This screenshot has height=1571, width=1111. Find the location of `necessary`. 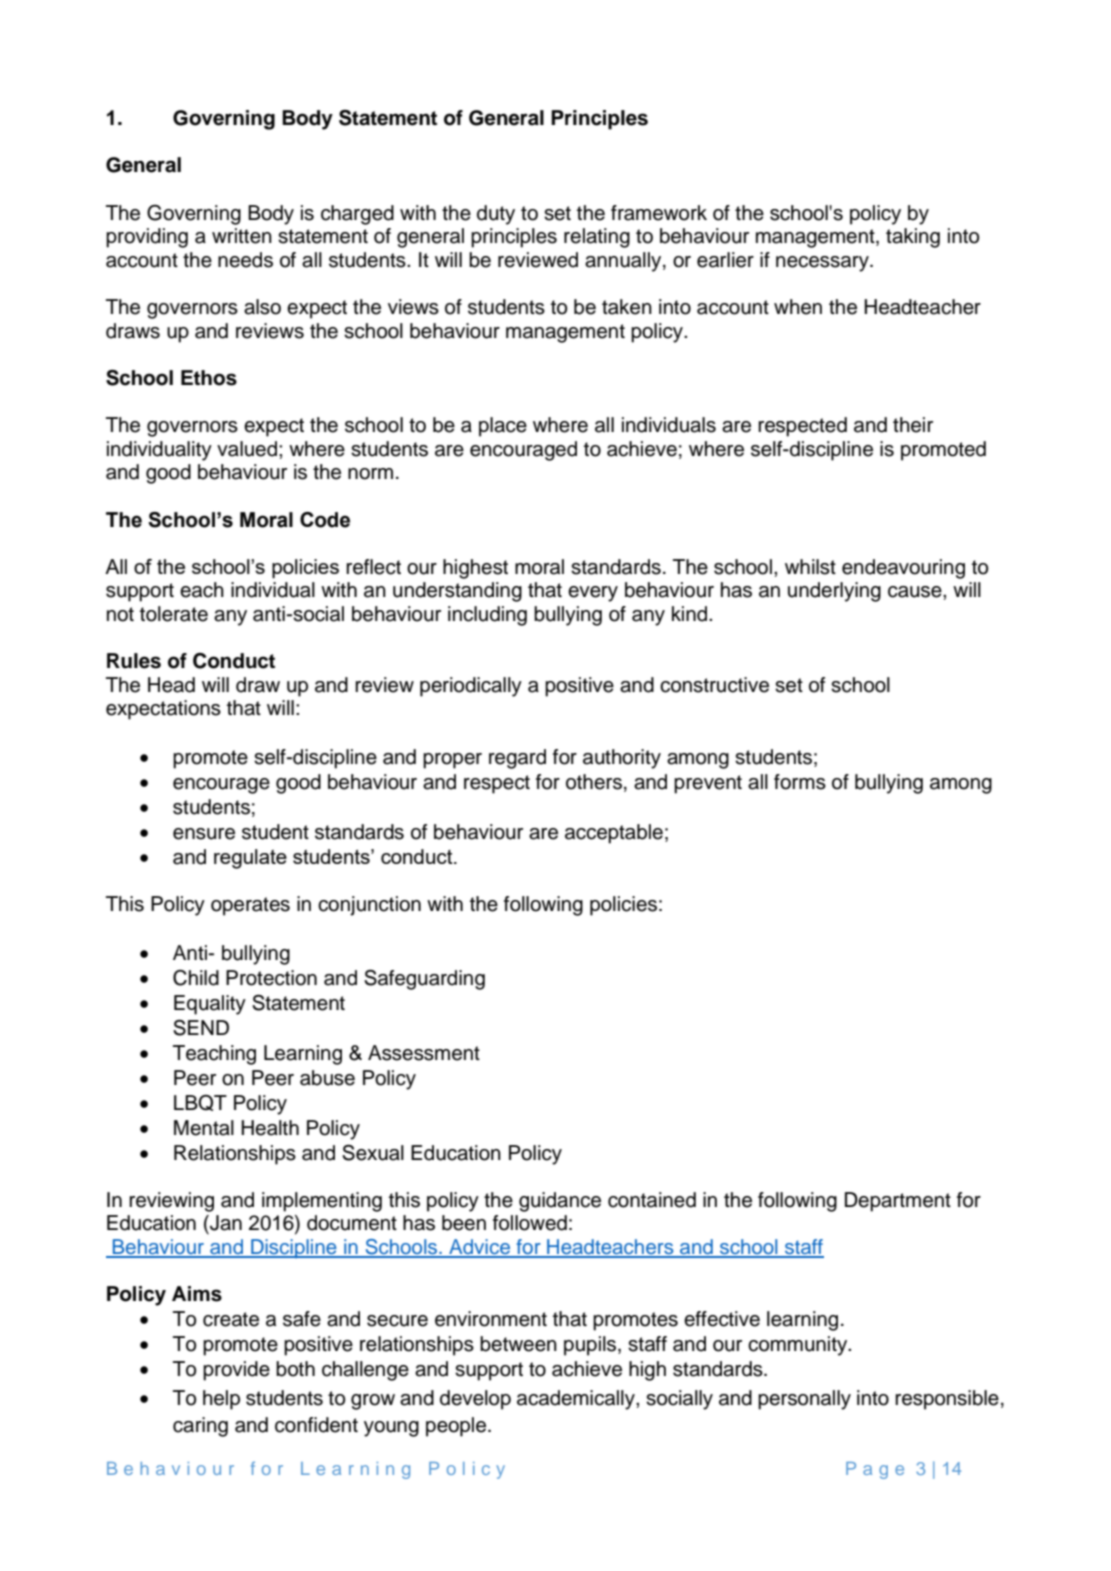

necessary is located at coordinates (823, 264).
